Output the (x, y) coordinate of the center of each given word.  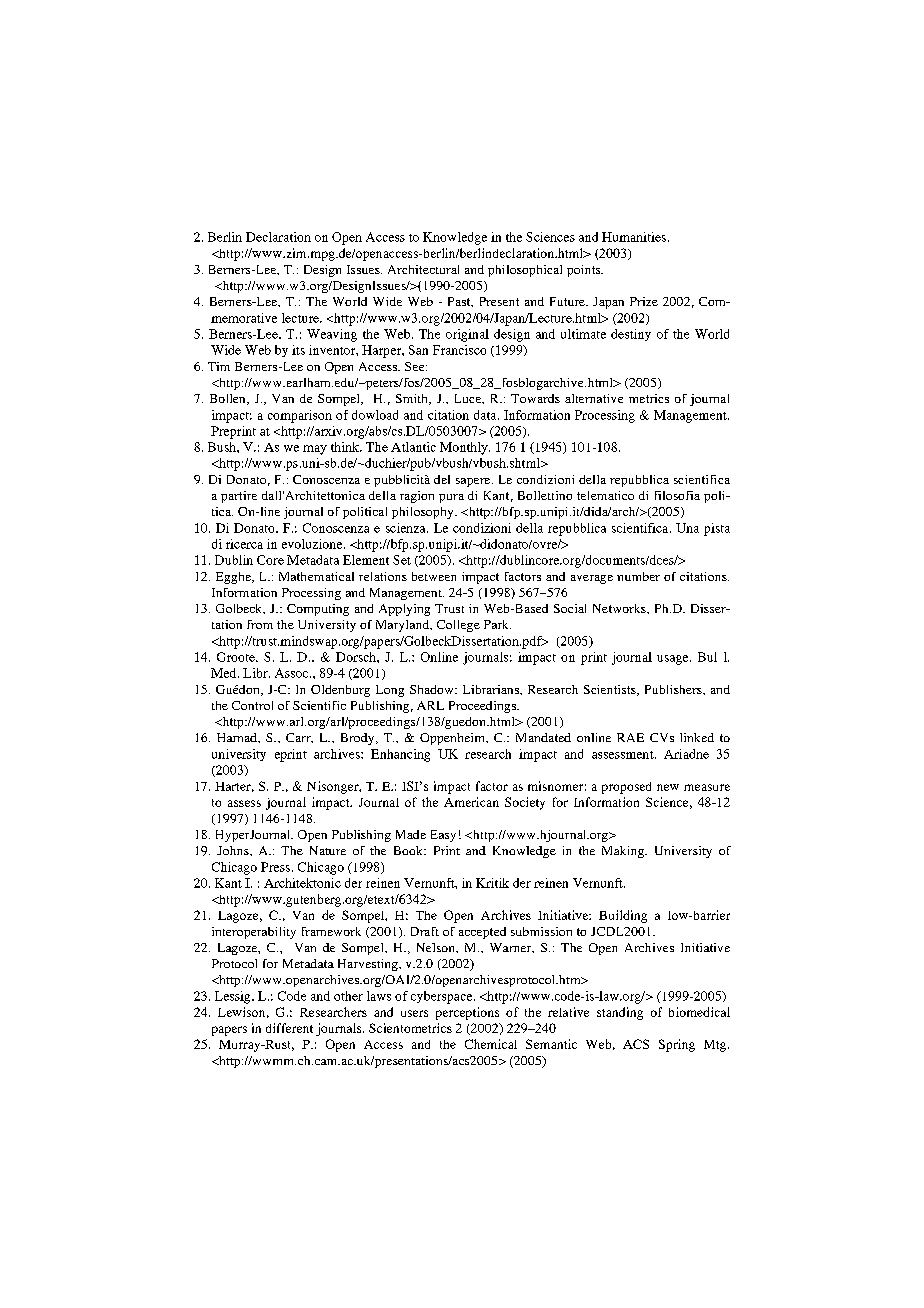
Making (624, 852)
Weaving (332, 335)
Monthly (465, 448)
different (289, 1028)
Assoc (293, 673)
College (458, 626)
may (315, 450)
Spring (677, 1045)
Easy (443, 836)
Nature (328, 850)
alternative (594, 398)
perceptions (467, 1013)
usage (674, 660)
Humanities (634, 237)
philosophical (525, 271)
